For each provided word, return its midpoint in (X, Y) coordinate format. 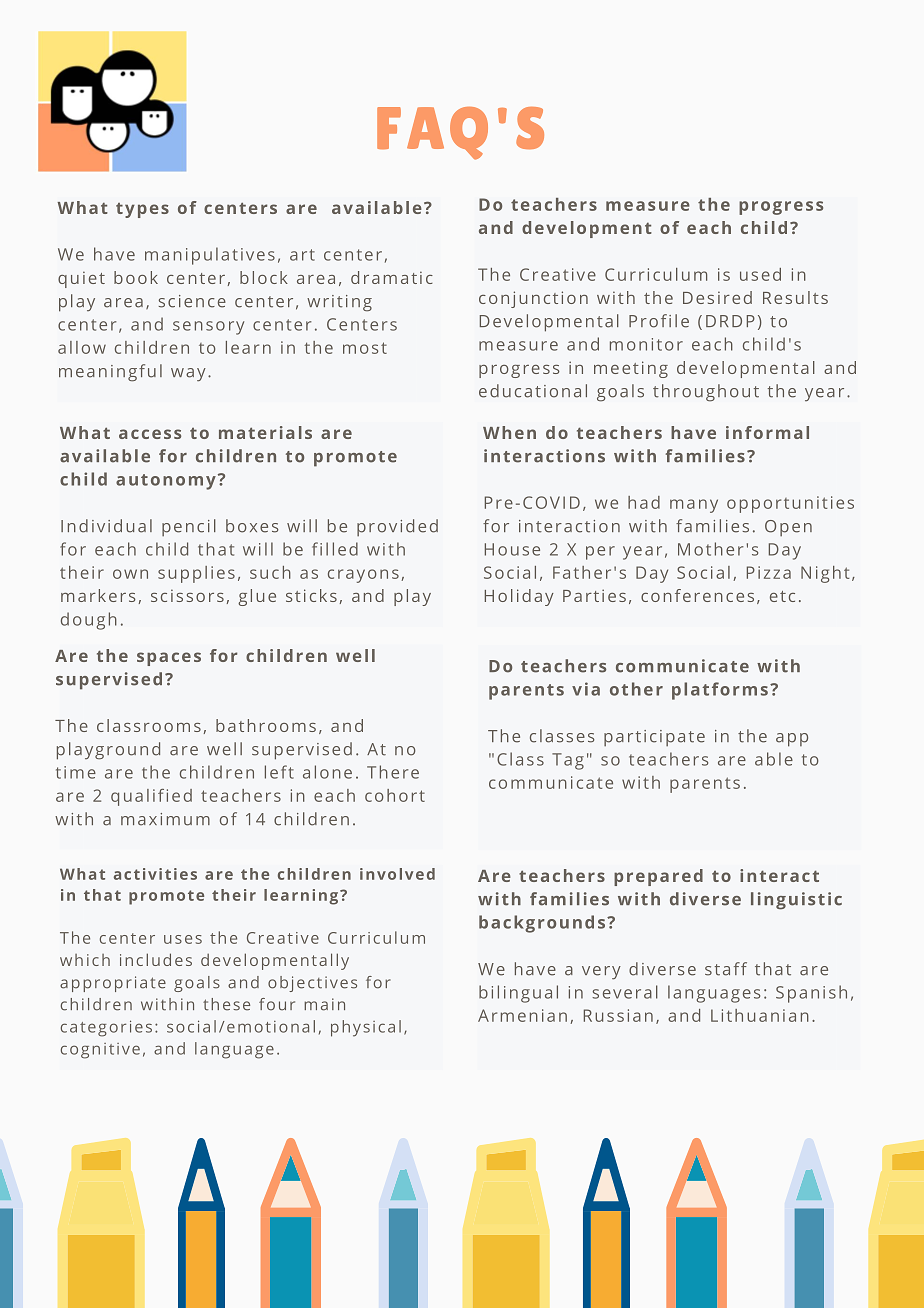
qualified (151, 797)
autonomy (166, 482)
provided (397, 527)
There (393, 772)
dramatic (392, 277)
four (277, 1004)
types (142, 210)
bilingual (518, 994)
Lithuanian (760, 1015)
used (760, 274)
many (694, 506)
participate (654, 738)
